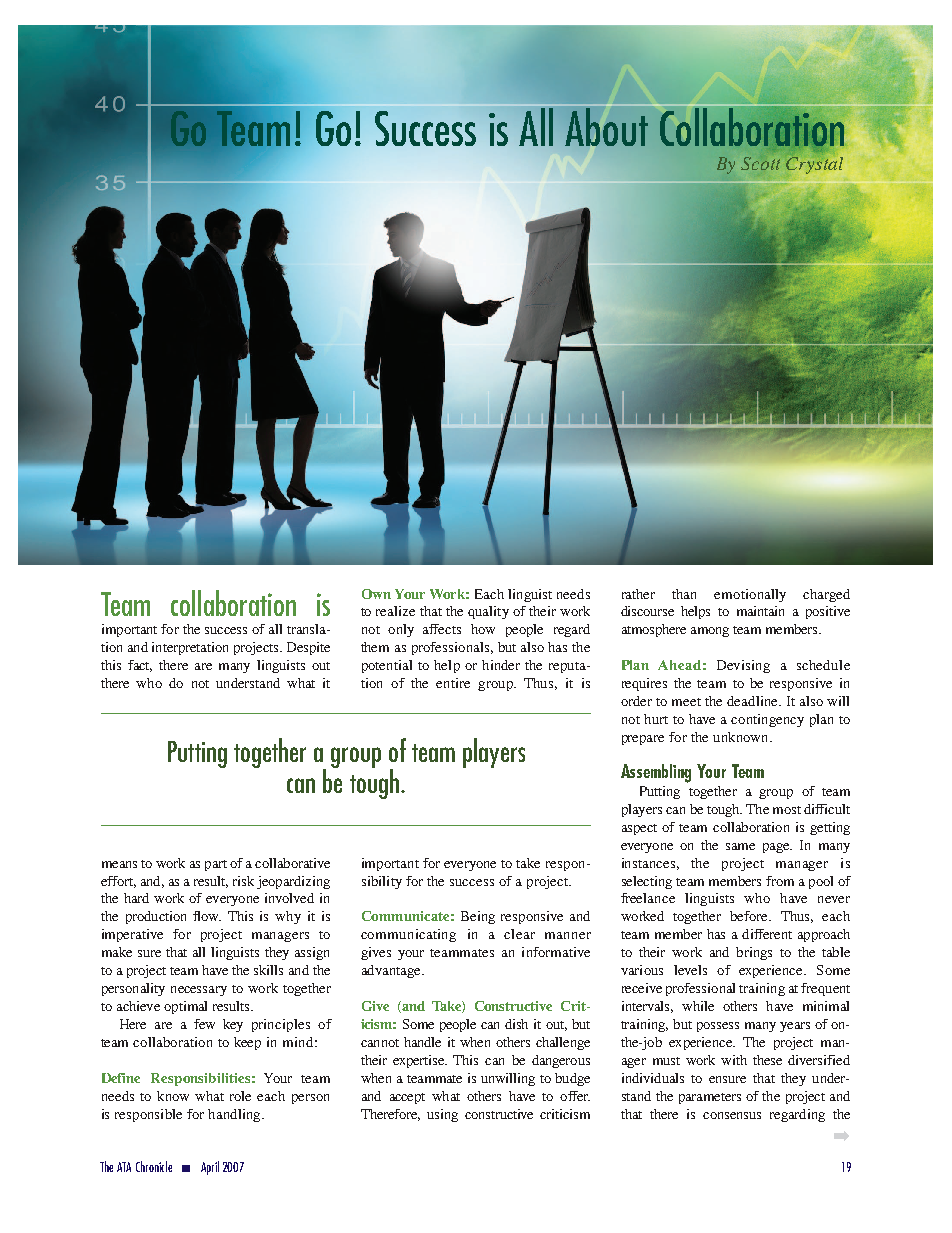  I want to click on Devising, so click(743, 666).
